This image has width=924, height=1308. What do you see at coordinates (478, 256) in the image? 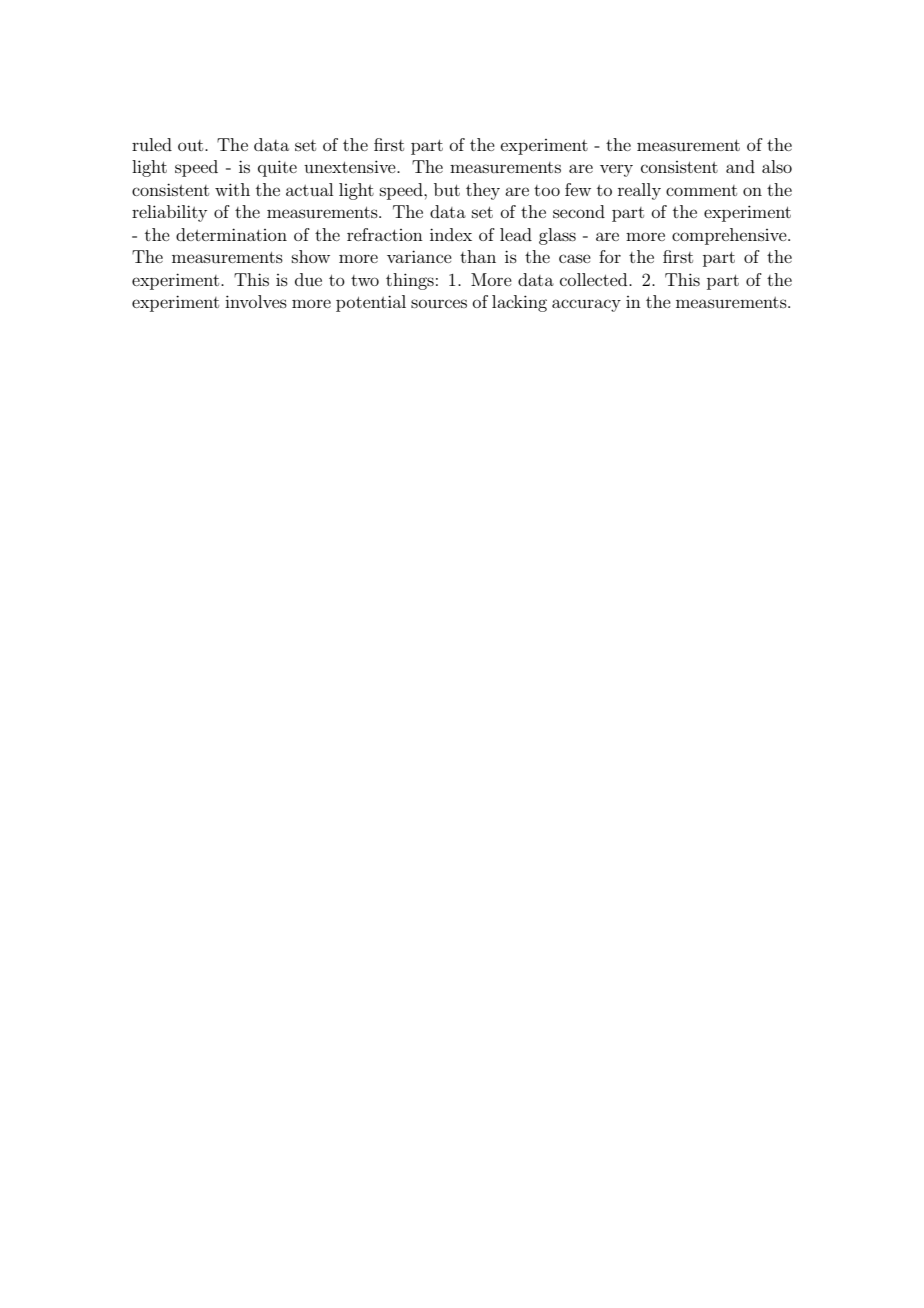
I see `than` at bounding box center [478, 256].
